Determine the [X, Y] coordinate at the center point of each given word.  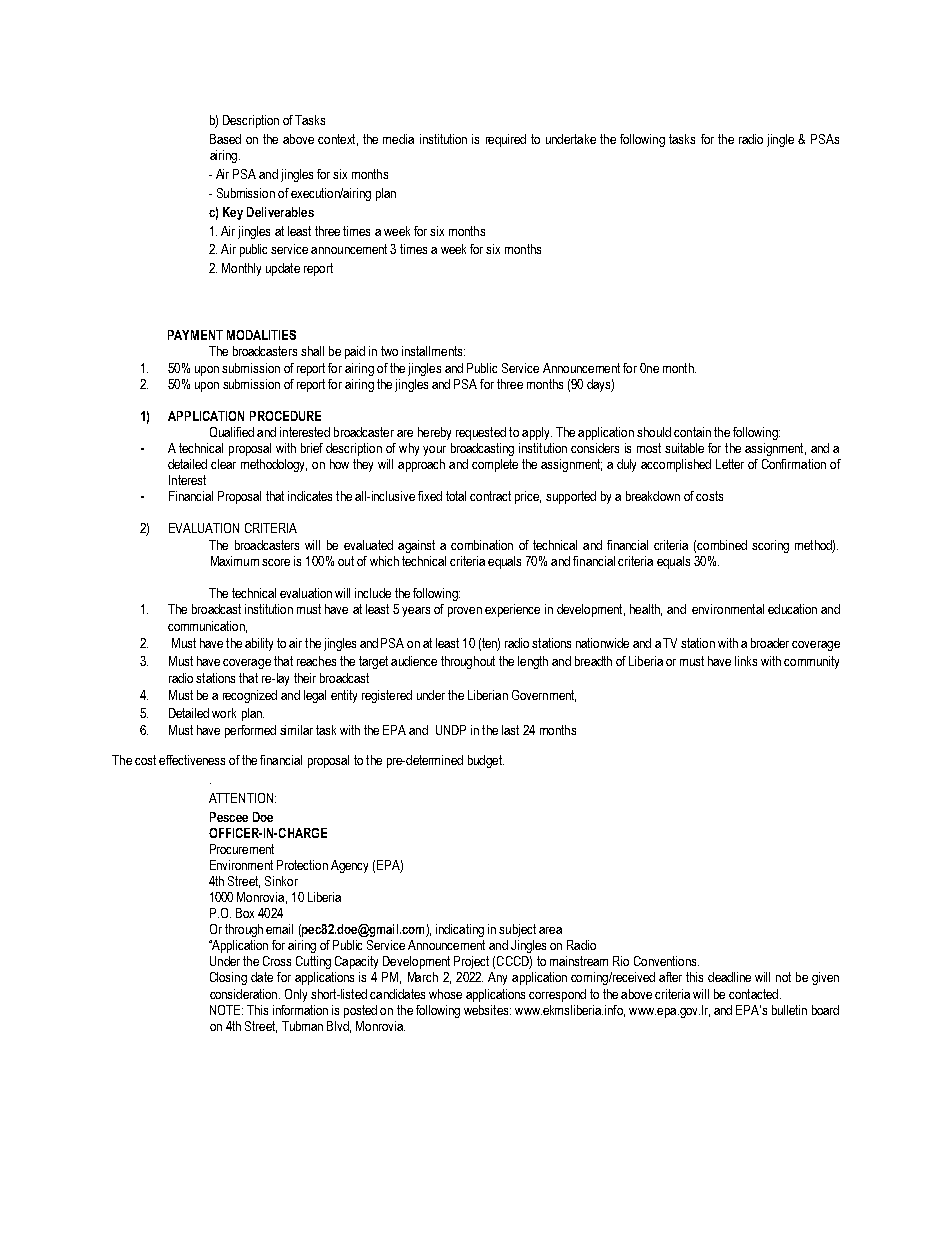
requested [481, 433]
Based [225, 139]
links [746, 661]
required [506, 140]
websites [487, 1010]
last [510, 730]
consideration [243, 994]
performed [250, 731]
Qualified [232, 432]
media [398, 139]
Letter [730, 464]
